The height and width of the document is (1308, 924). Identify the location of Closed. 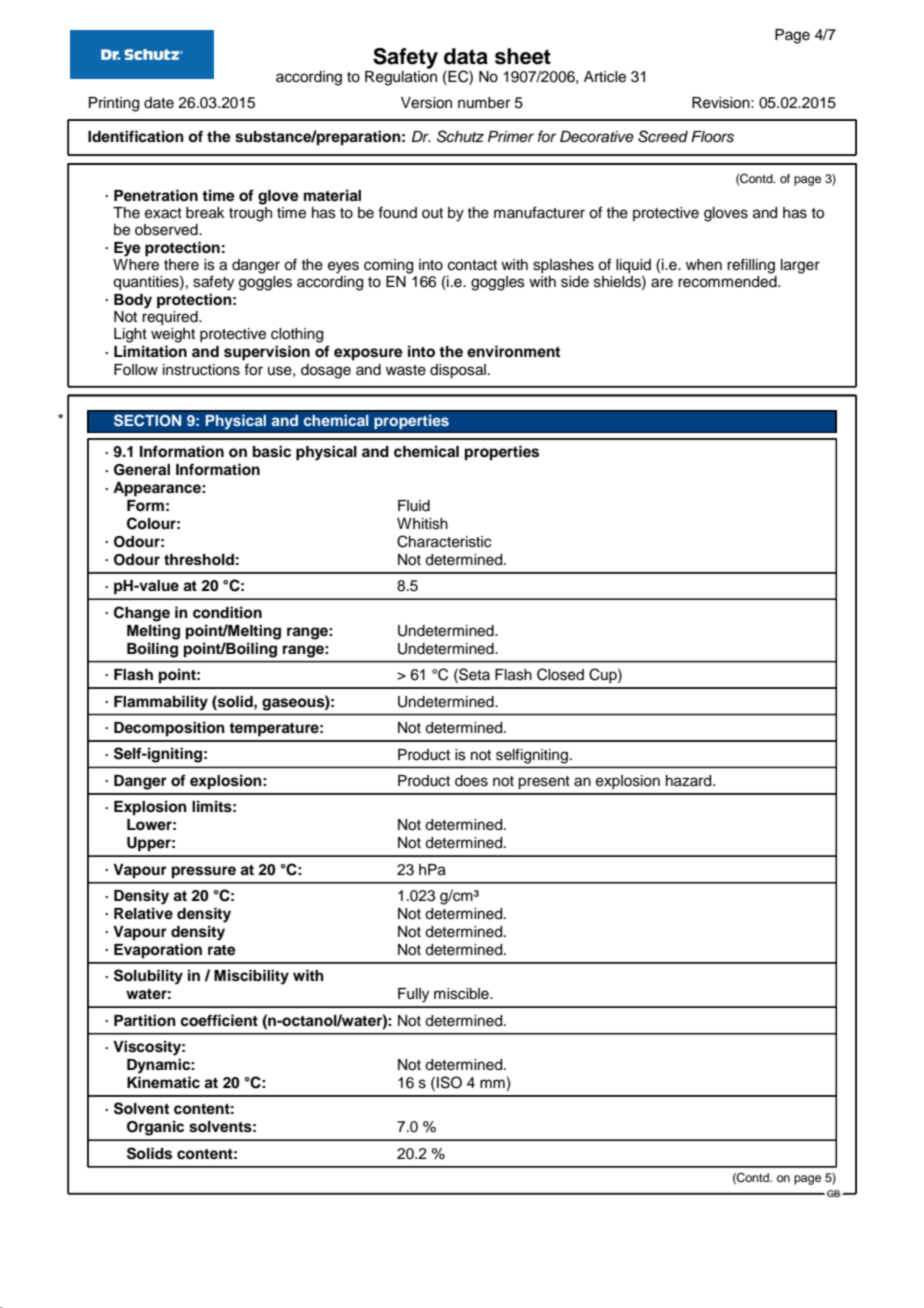
(560, 674).
